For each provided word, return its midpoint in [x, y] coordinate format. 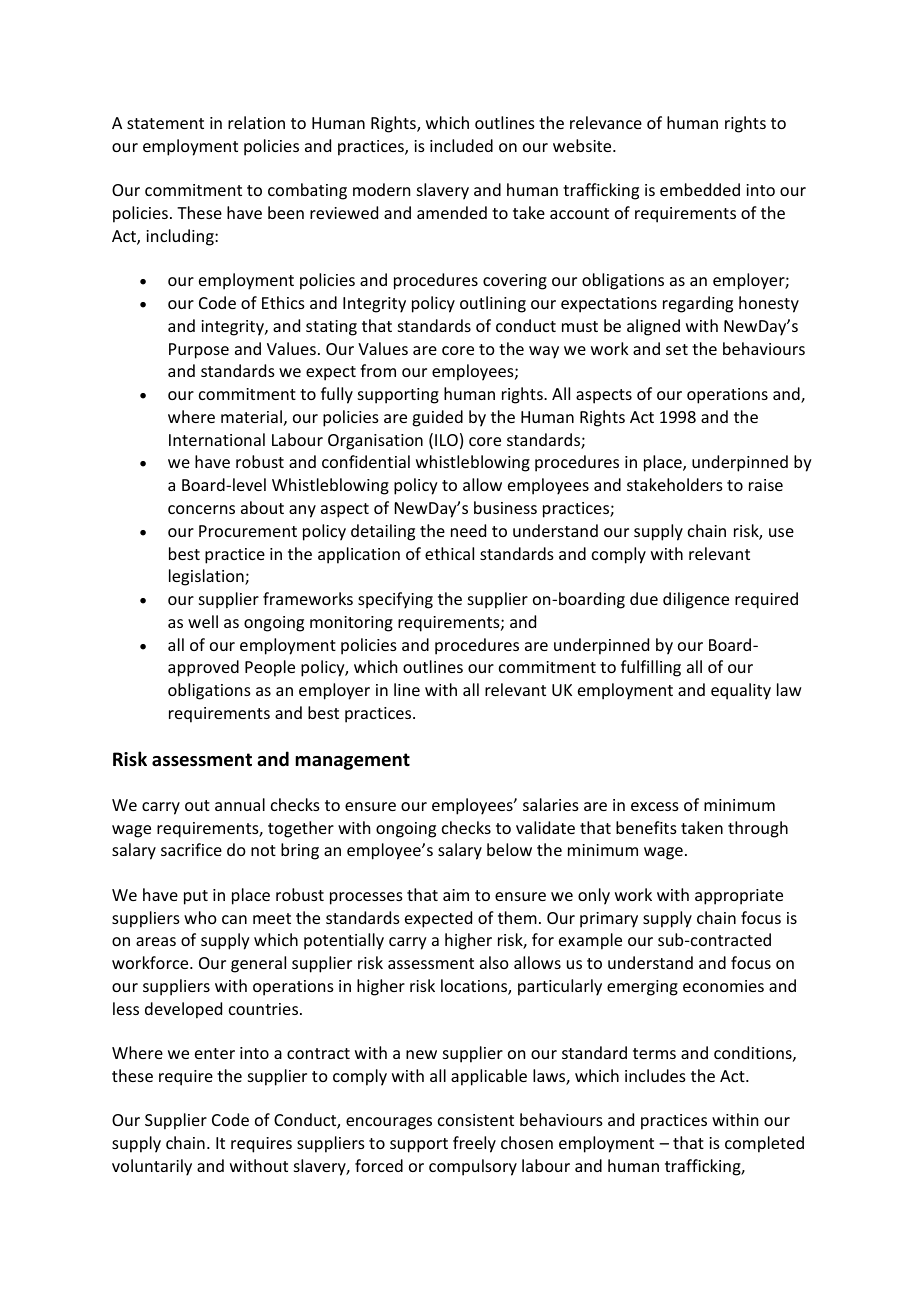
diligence [696, 600]
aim [456, 895]
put [196, 897]
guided [437, 418]
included [461, 145]
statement [165, 123]
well [203, 621]
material [251, 416]
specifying [395, 600]
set [677, 349]
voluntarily [152, 1167]
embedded [700, 189]
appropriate [739, 897]
